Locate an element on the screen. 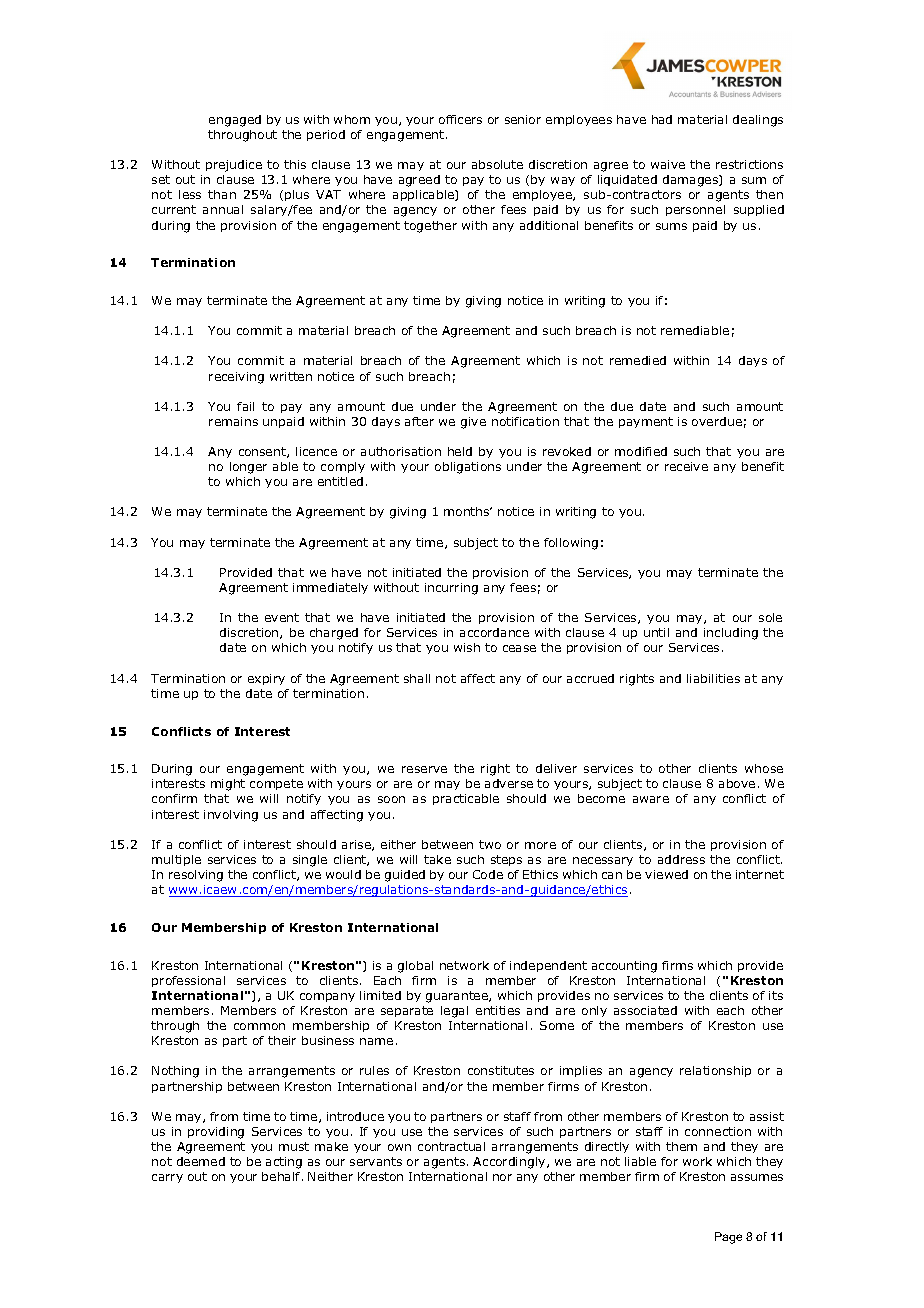  nor is located at coordinates (502, 1177).
